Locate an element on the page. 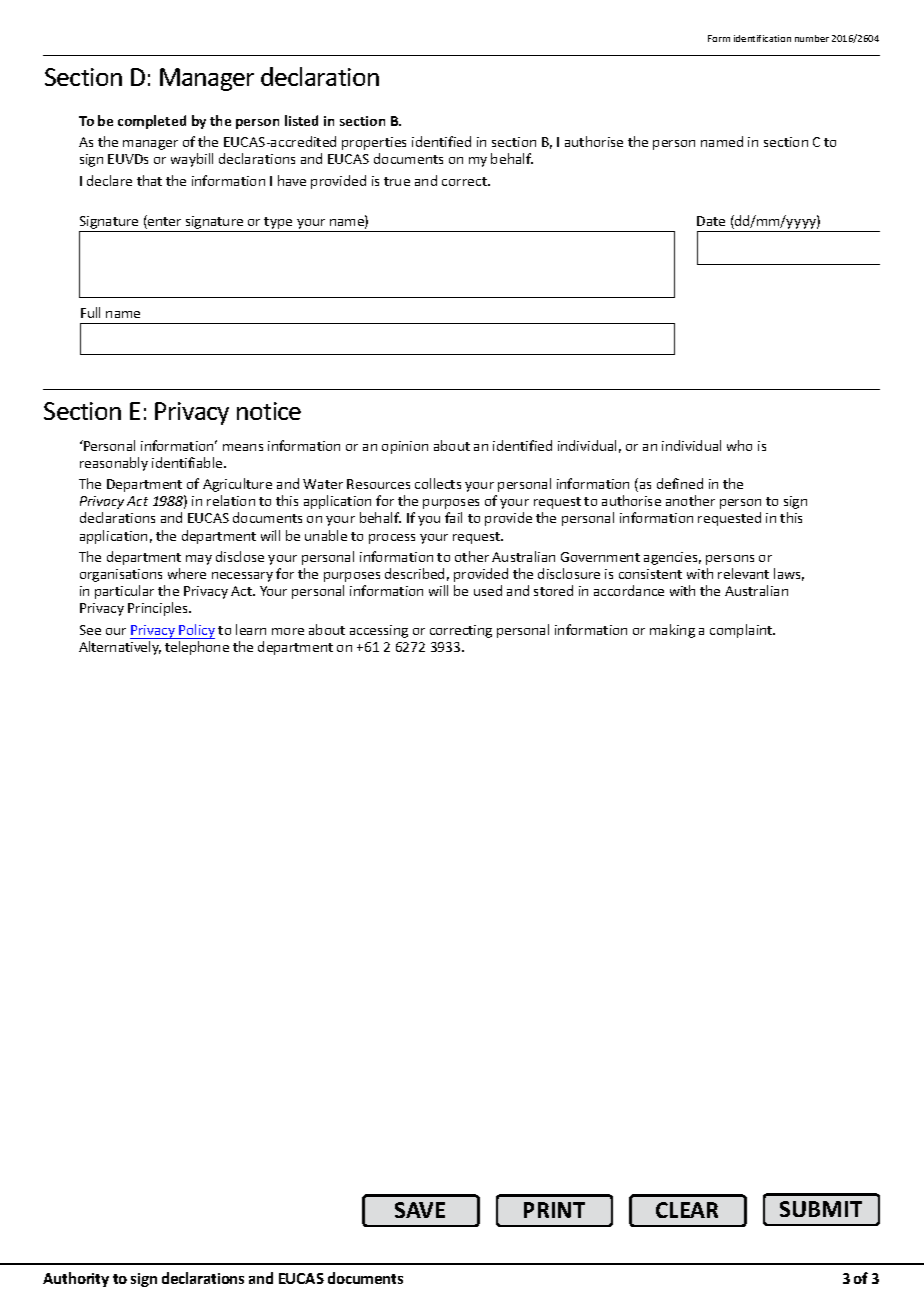 Image resolution: width=924 pixels, height=1308 pixels. accessing is located at coordinates (379, 631).
